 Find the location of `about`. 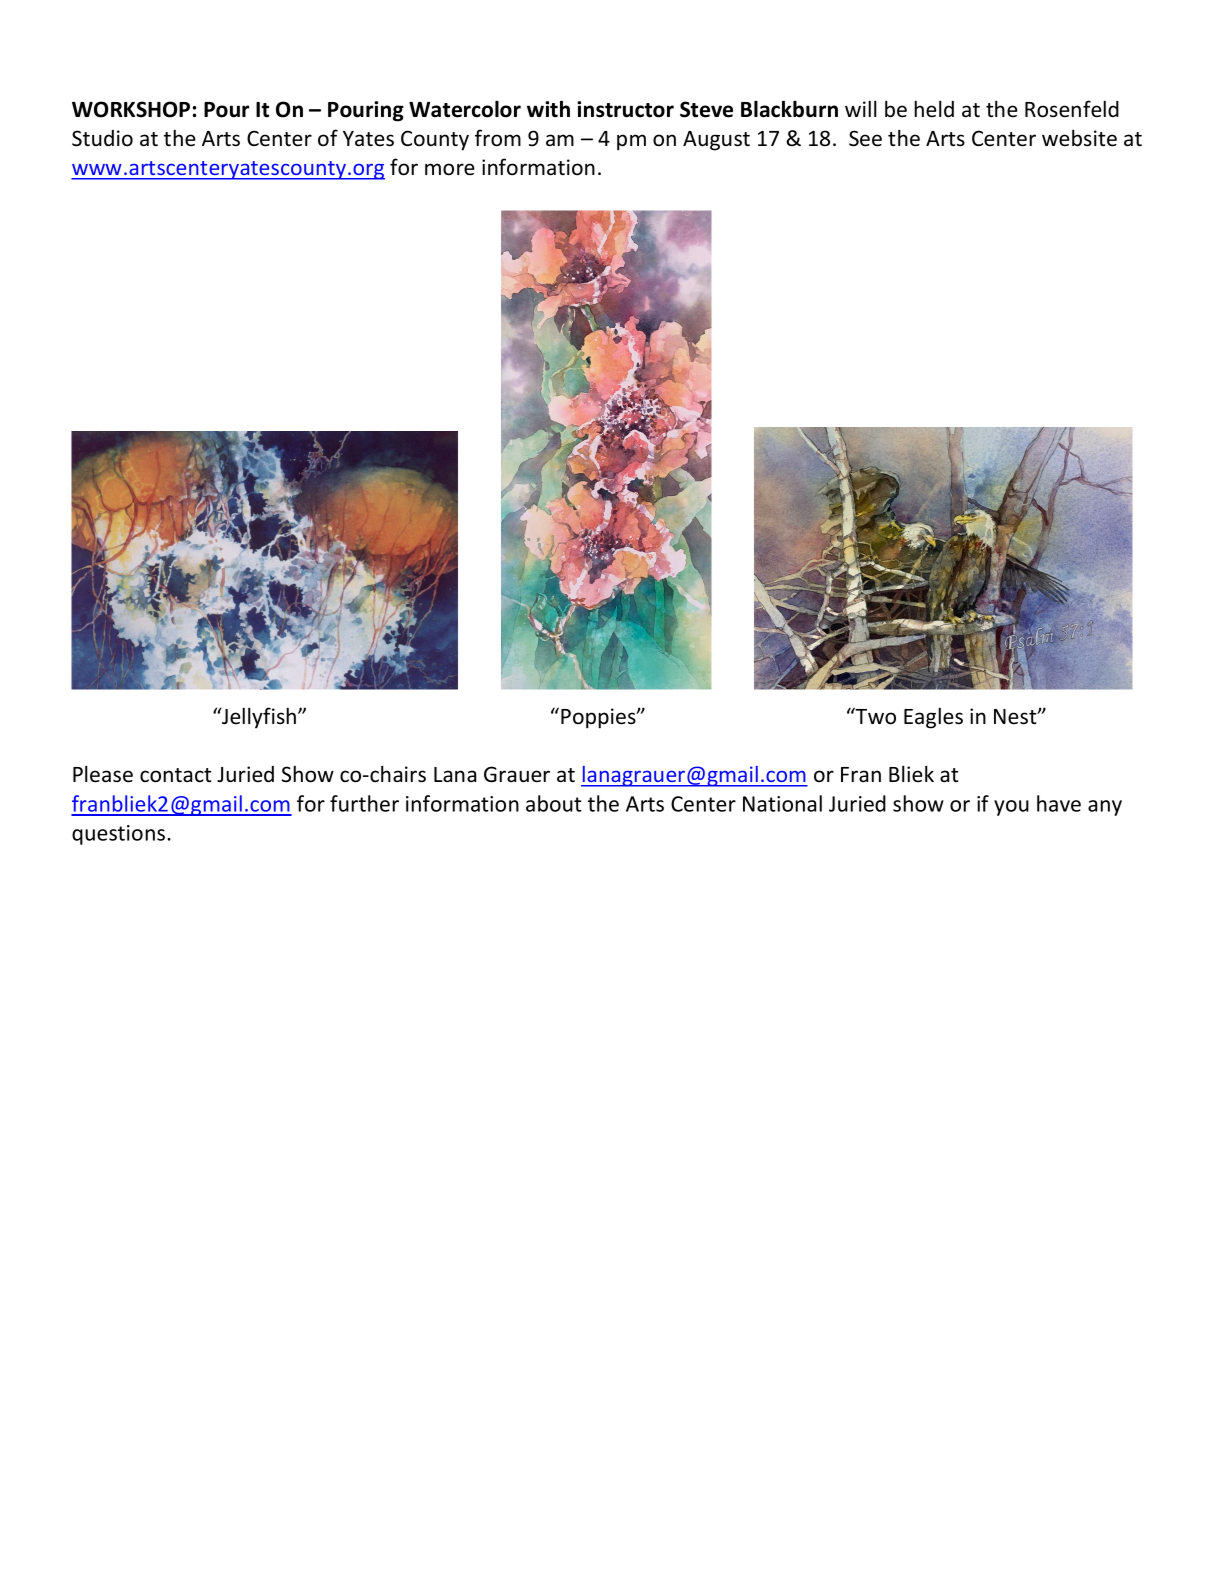

about is located at coordinates (554, 803).
